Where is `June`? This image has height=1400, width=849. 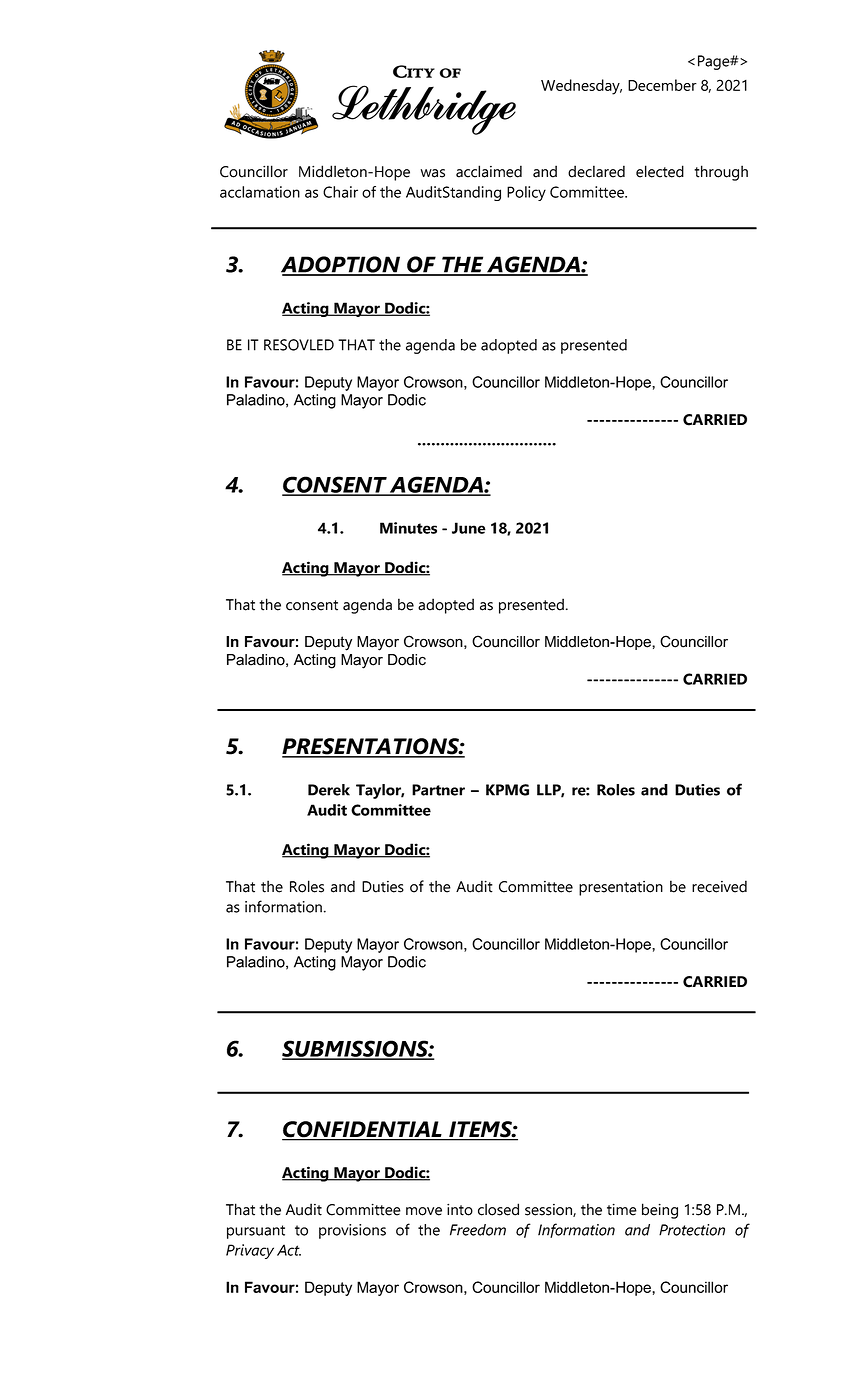
June is located at coordinates (469, 528).
